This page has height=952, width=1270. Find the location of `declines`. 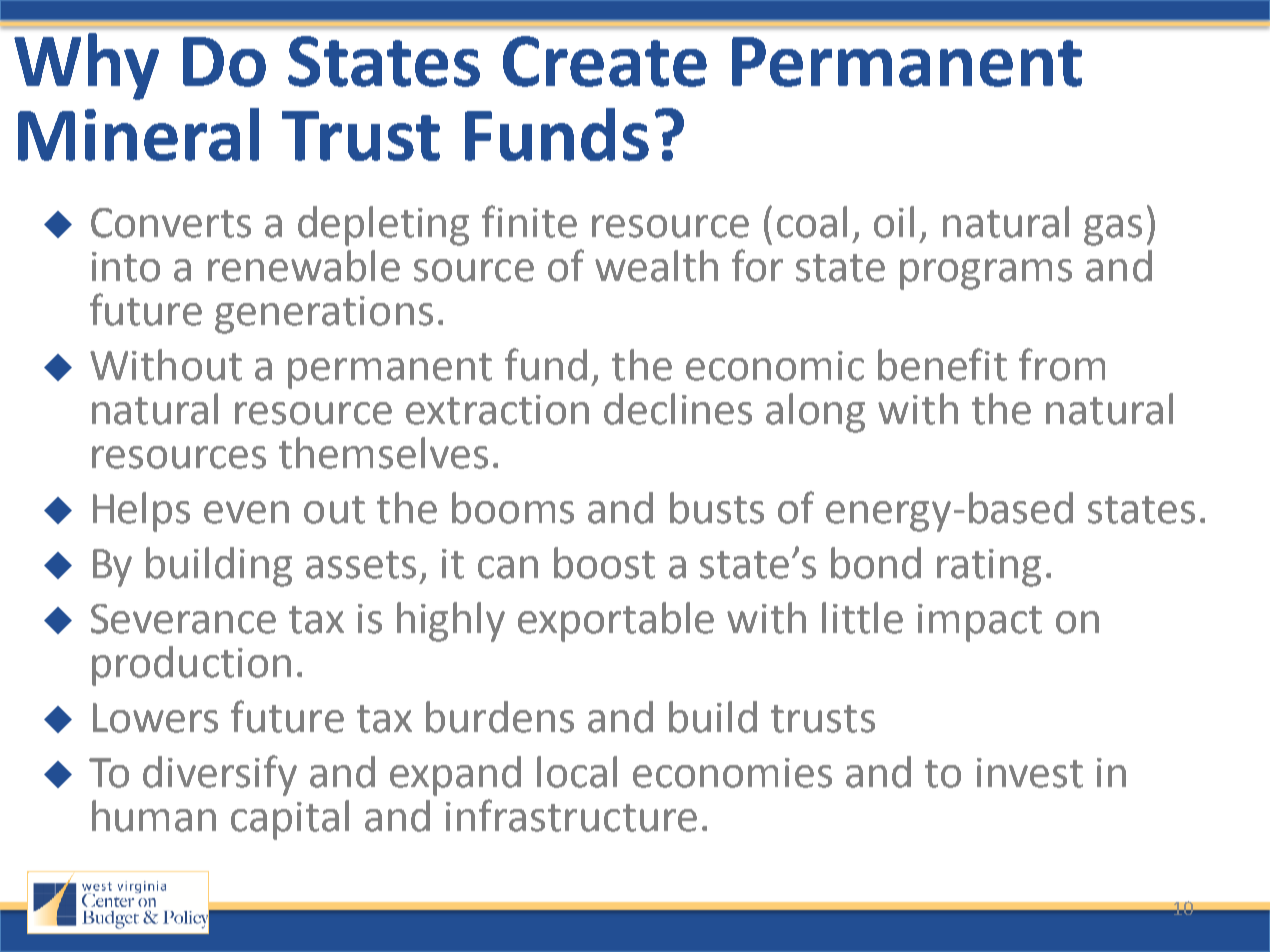

declines is located at coordinates (678, 409).
